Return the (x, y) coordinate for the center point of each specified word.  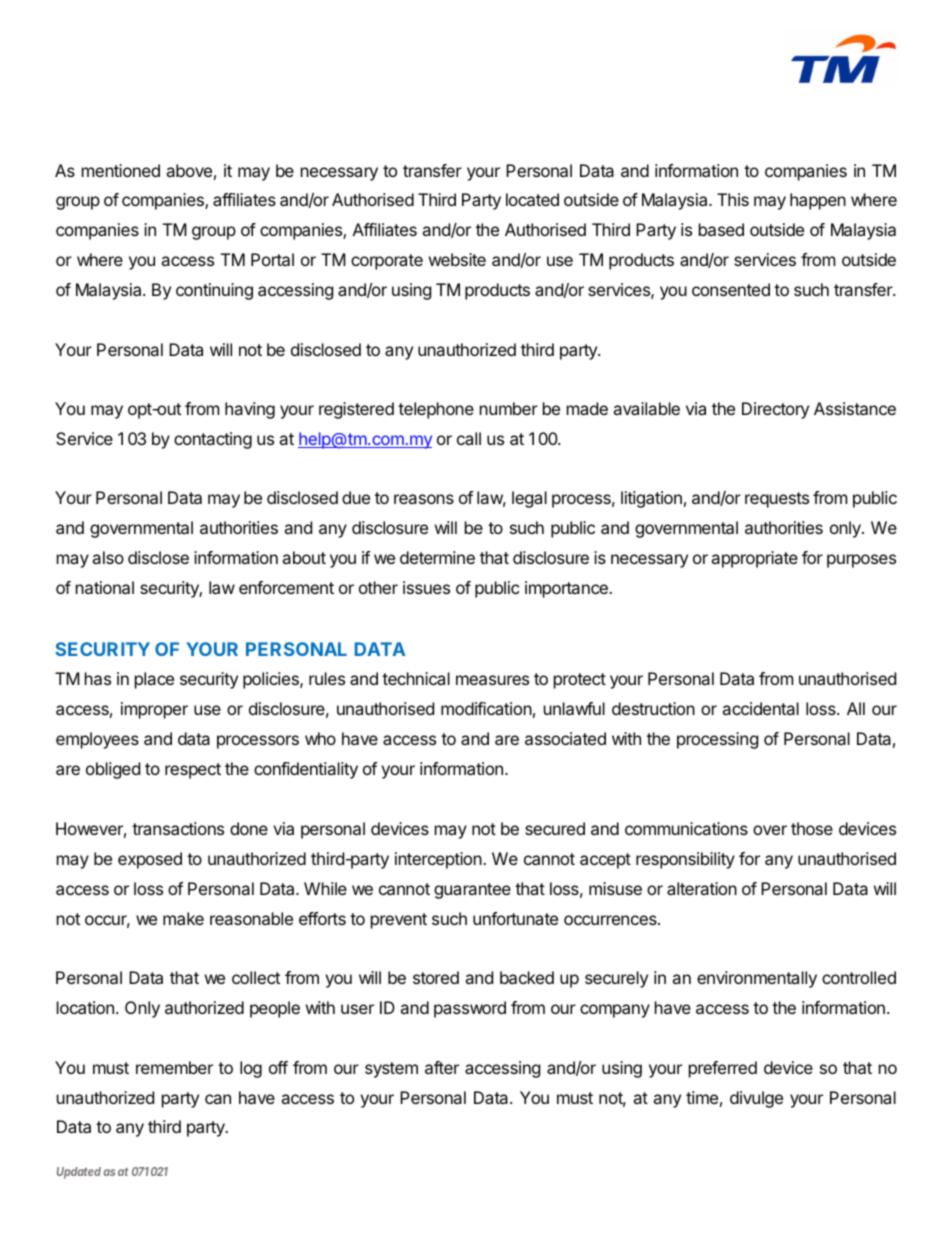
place (154, 680)
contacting (213, 440)
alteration (702, 888)
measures (492, 680)
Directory (775, 410)
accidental (760, 708)
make (183, 918)
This (733, 199)
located (532, 199)
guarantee (472, 891)
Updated (79, 1173)
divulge (756, 1099)
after (442, 1067)
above (189, 170)
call (469, 438)
